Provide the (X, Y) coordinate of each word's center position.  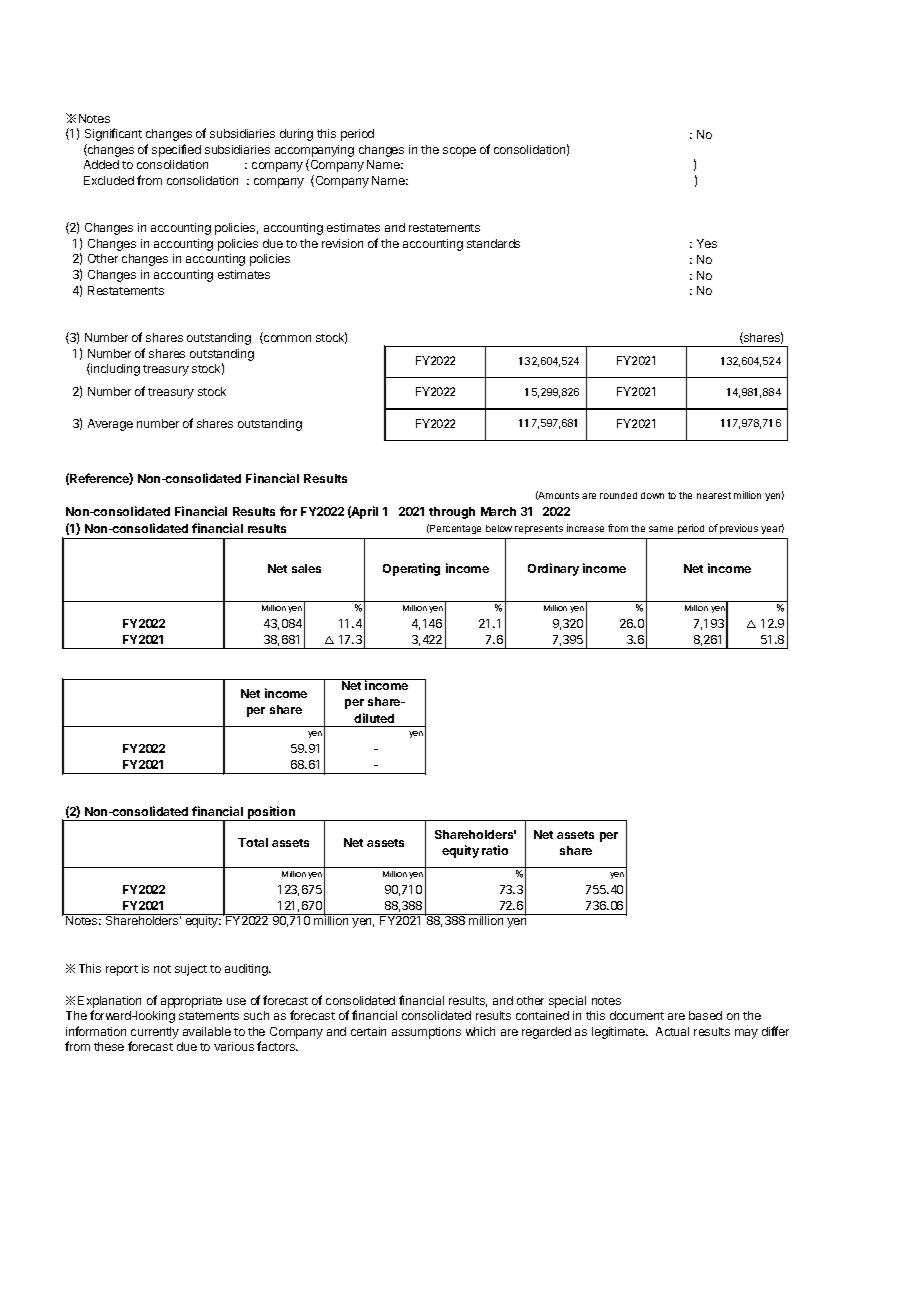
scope (459, 152)
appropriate (191, 1002)
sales (306, 568)
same (661, 529)
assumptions (426, 1033)
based (705, 1015)
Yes (707, 243)
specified (176, 150)
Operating (411, 569)
